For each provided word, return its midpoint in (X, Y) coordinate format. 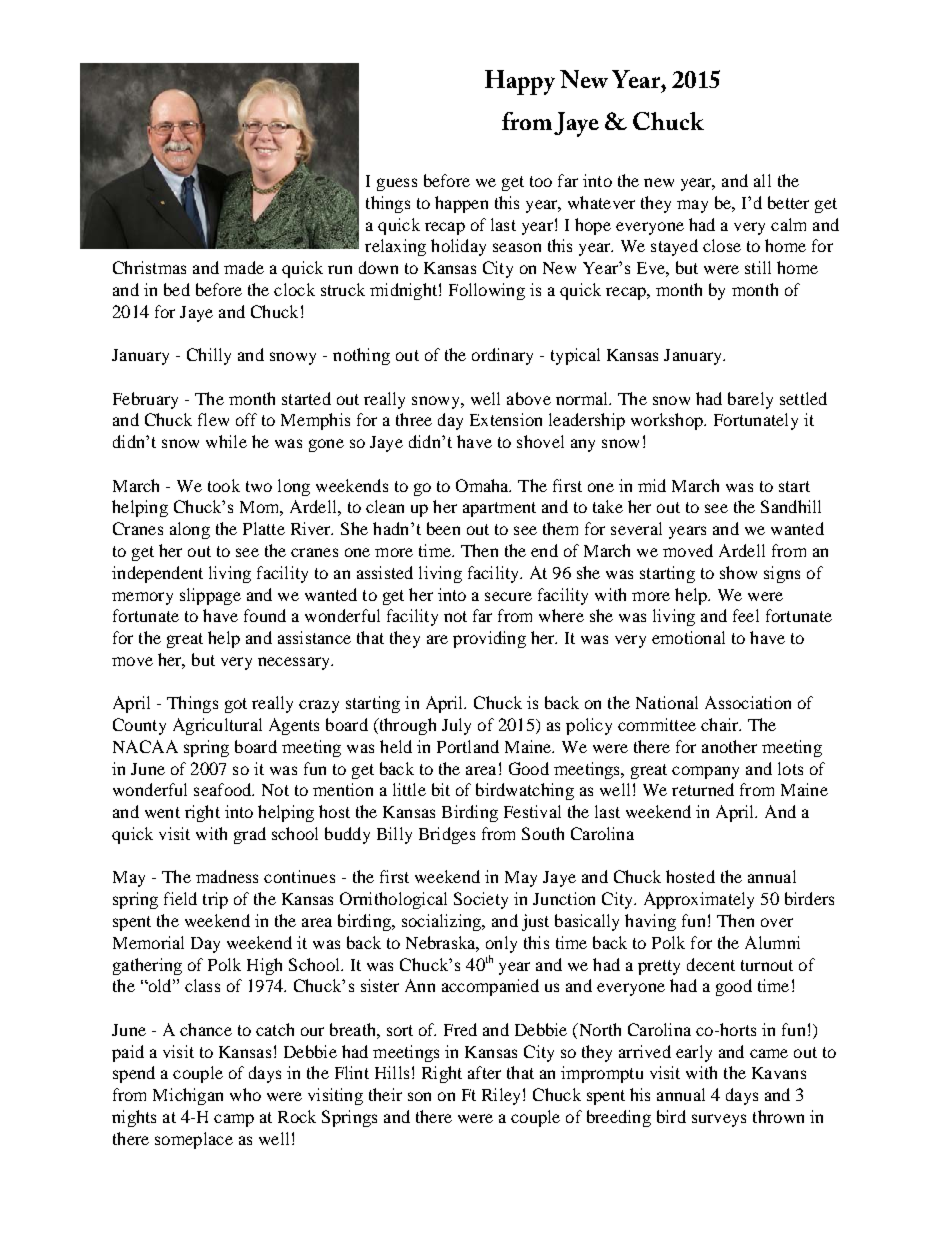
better (788, 202)
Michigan (188, 1096)
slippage (210, 596)
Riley (501, 1096)
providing (489, 639)
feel (746, 615)
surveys (719, 1120)
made (244, 267)
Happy (520, 82)
